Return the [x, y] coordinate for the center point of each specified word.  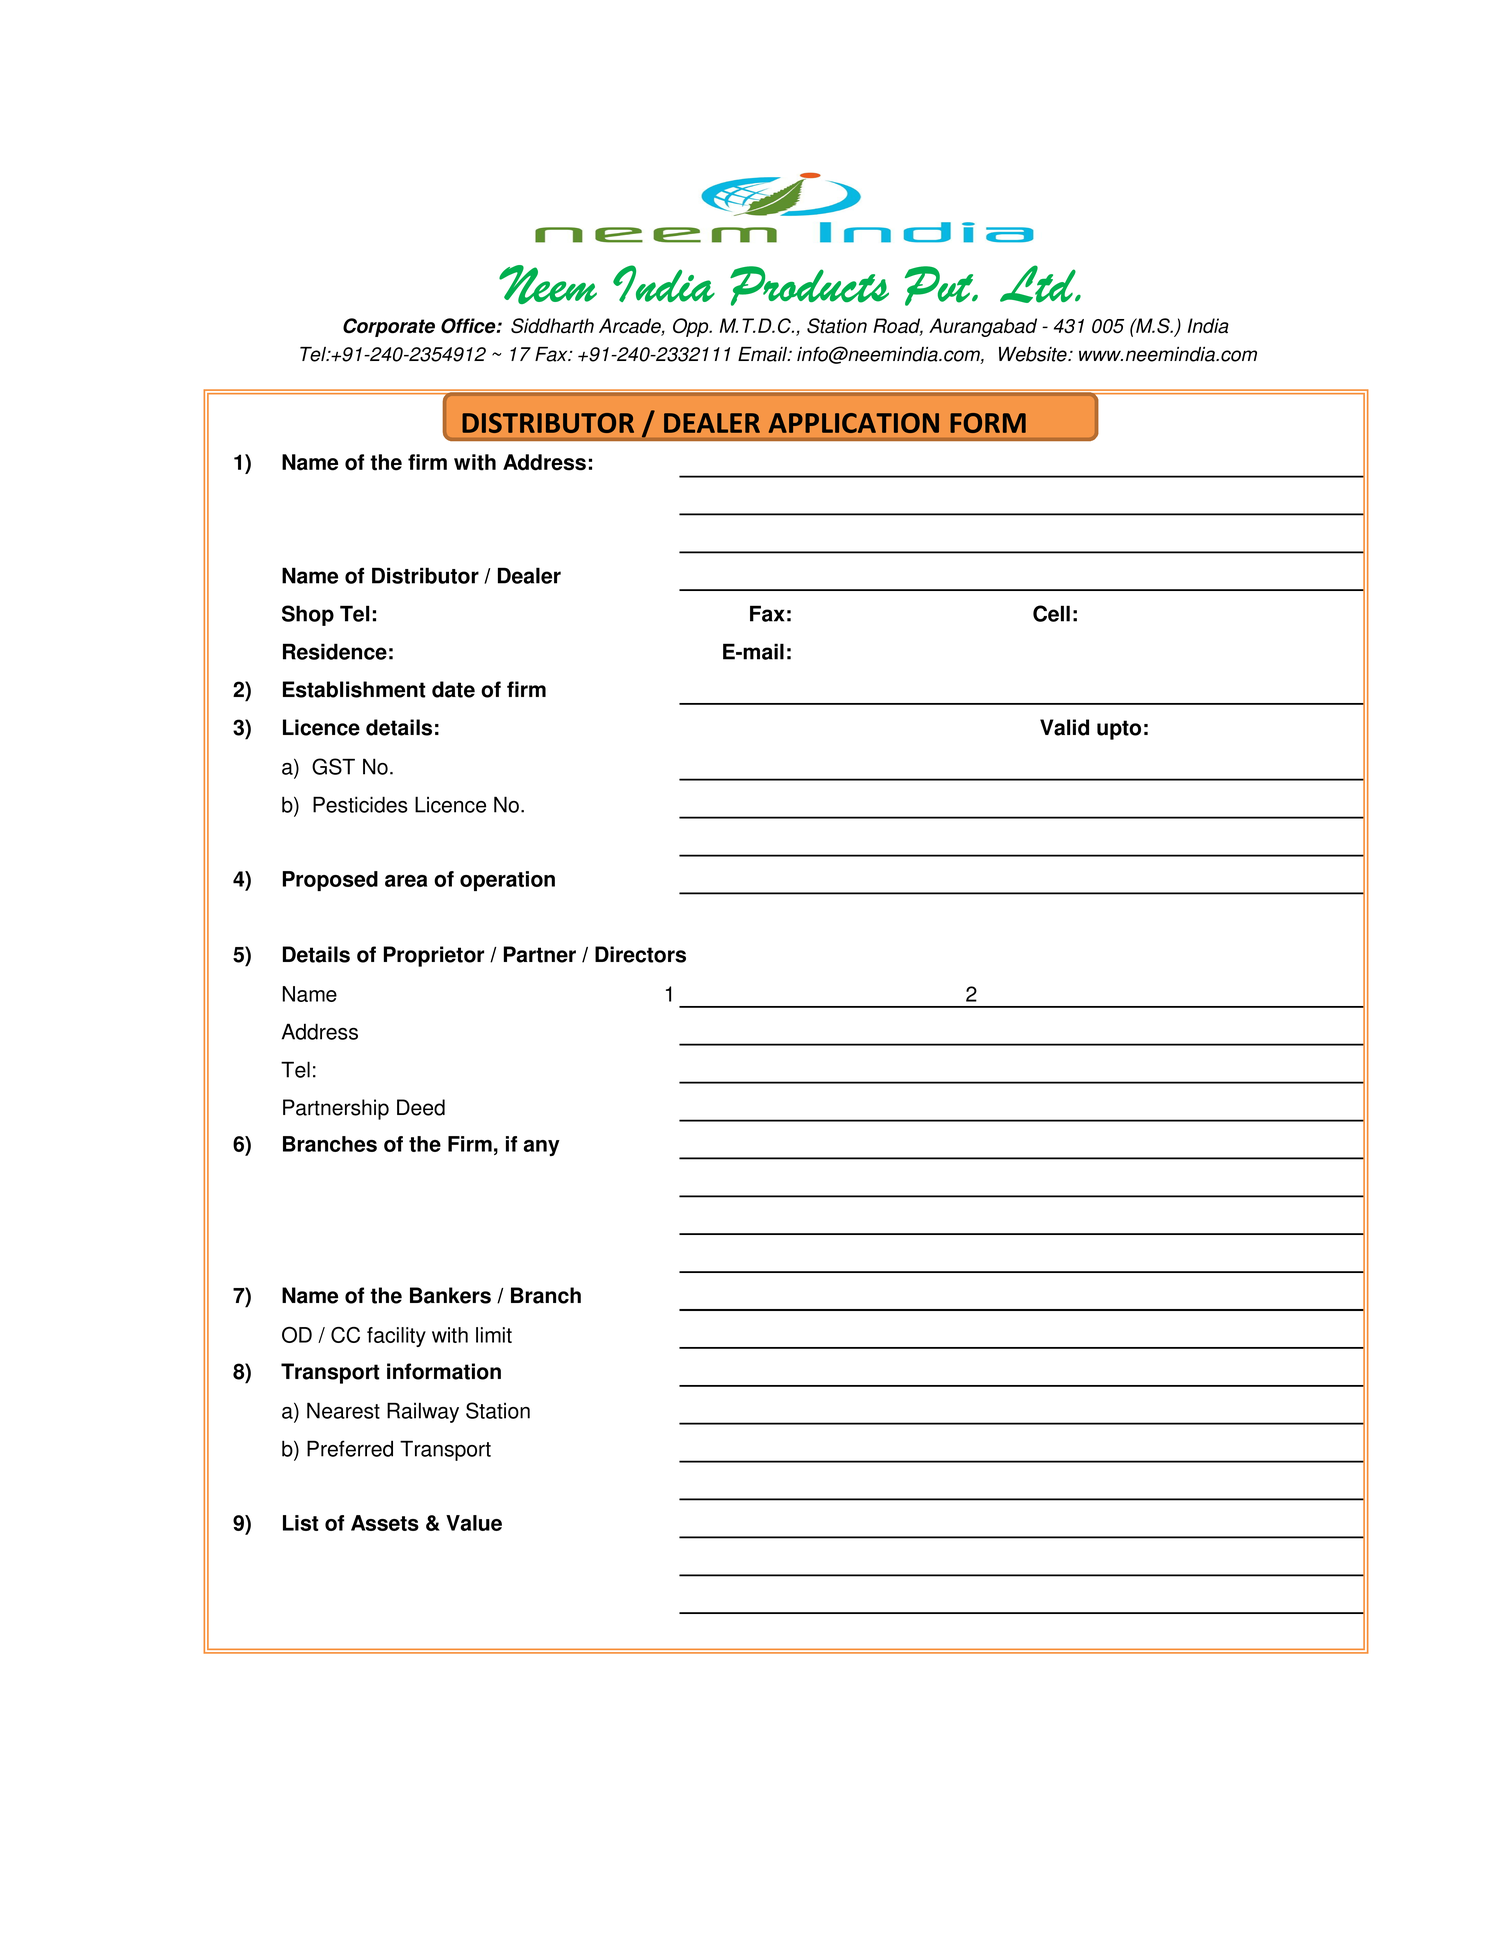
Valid [1064, 727]
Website [1034, 354]
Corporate [389, 327]
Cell [1051, 613]
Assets [385, 1523]
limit [494, 1335]
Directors [640, 954]
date [453, 689]
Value [474, 1523]
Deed [421, 1107]
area [406, 881]
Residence [335, 651]
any [542, 1148]
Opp [692, 327]
